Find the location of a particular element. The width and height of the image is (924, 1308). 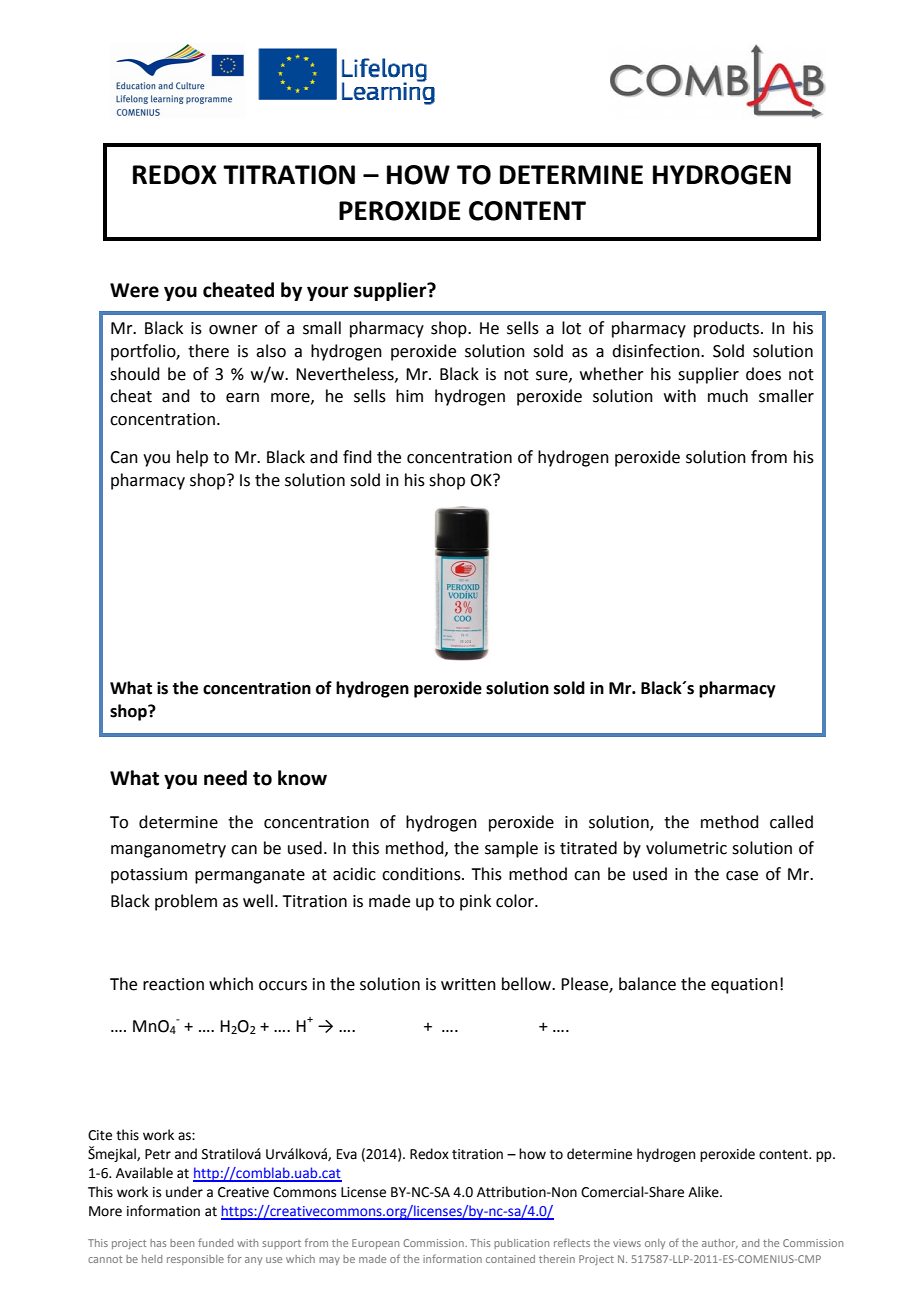

find is located at coordinates (357, 457).
